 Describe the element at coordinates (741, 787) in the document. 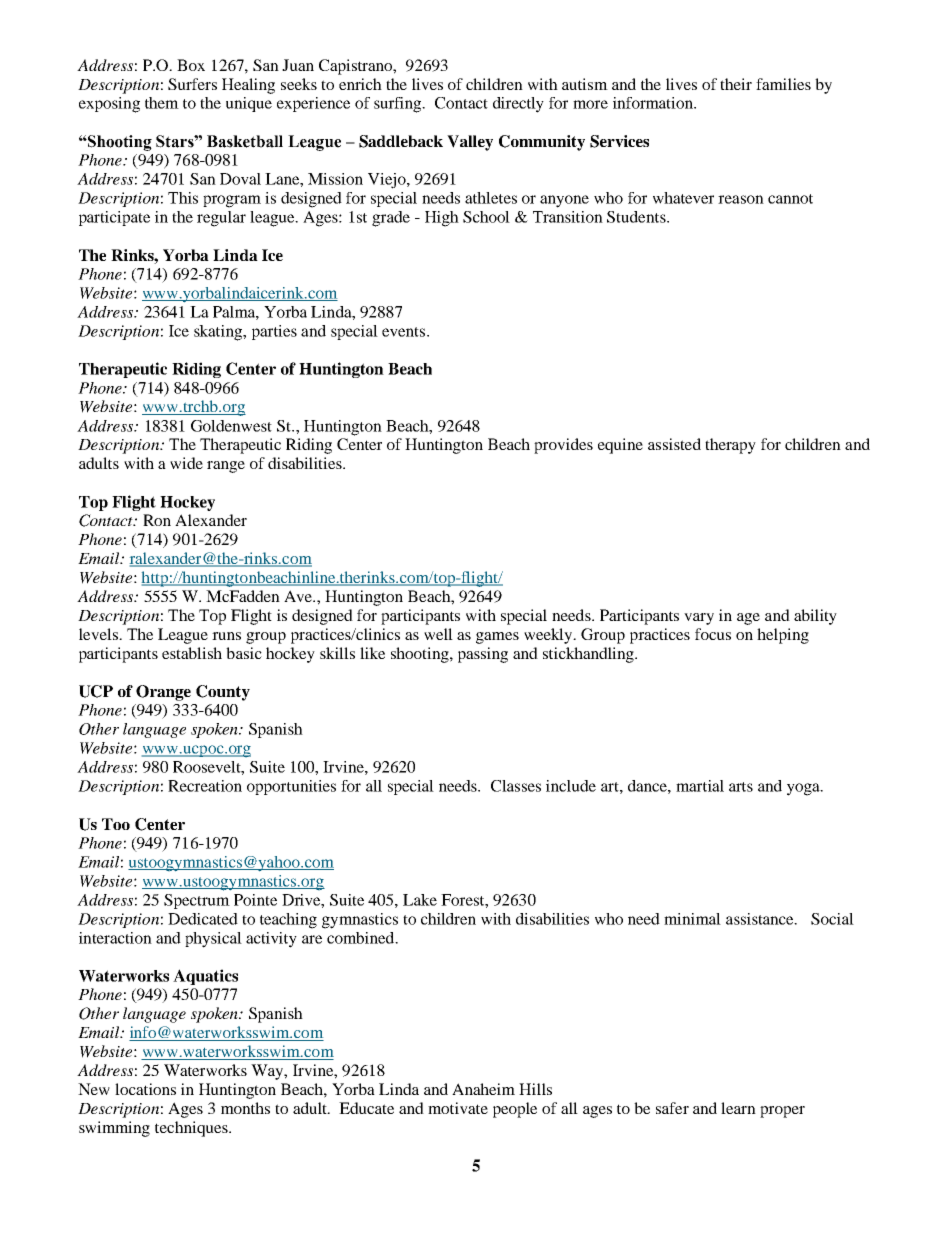

I see `arts` at that location.
